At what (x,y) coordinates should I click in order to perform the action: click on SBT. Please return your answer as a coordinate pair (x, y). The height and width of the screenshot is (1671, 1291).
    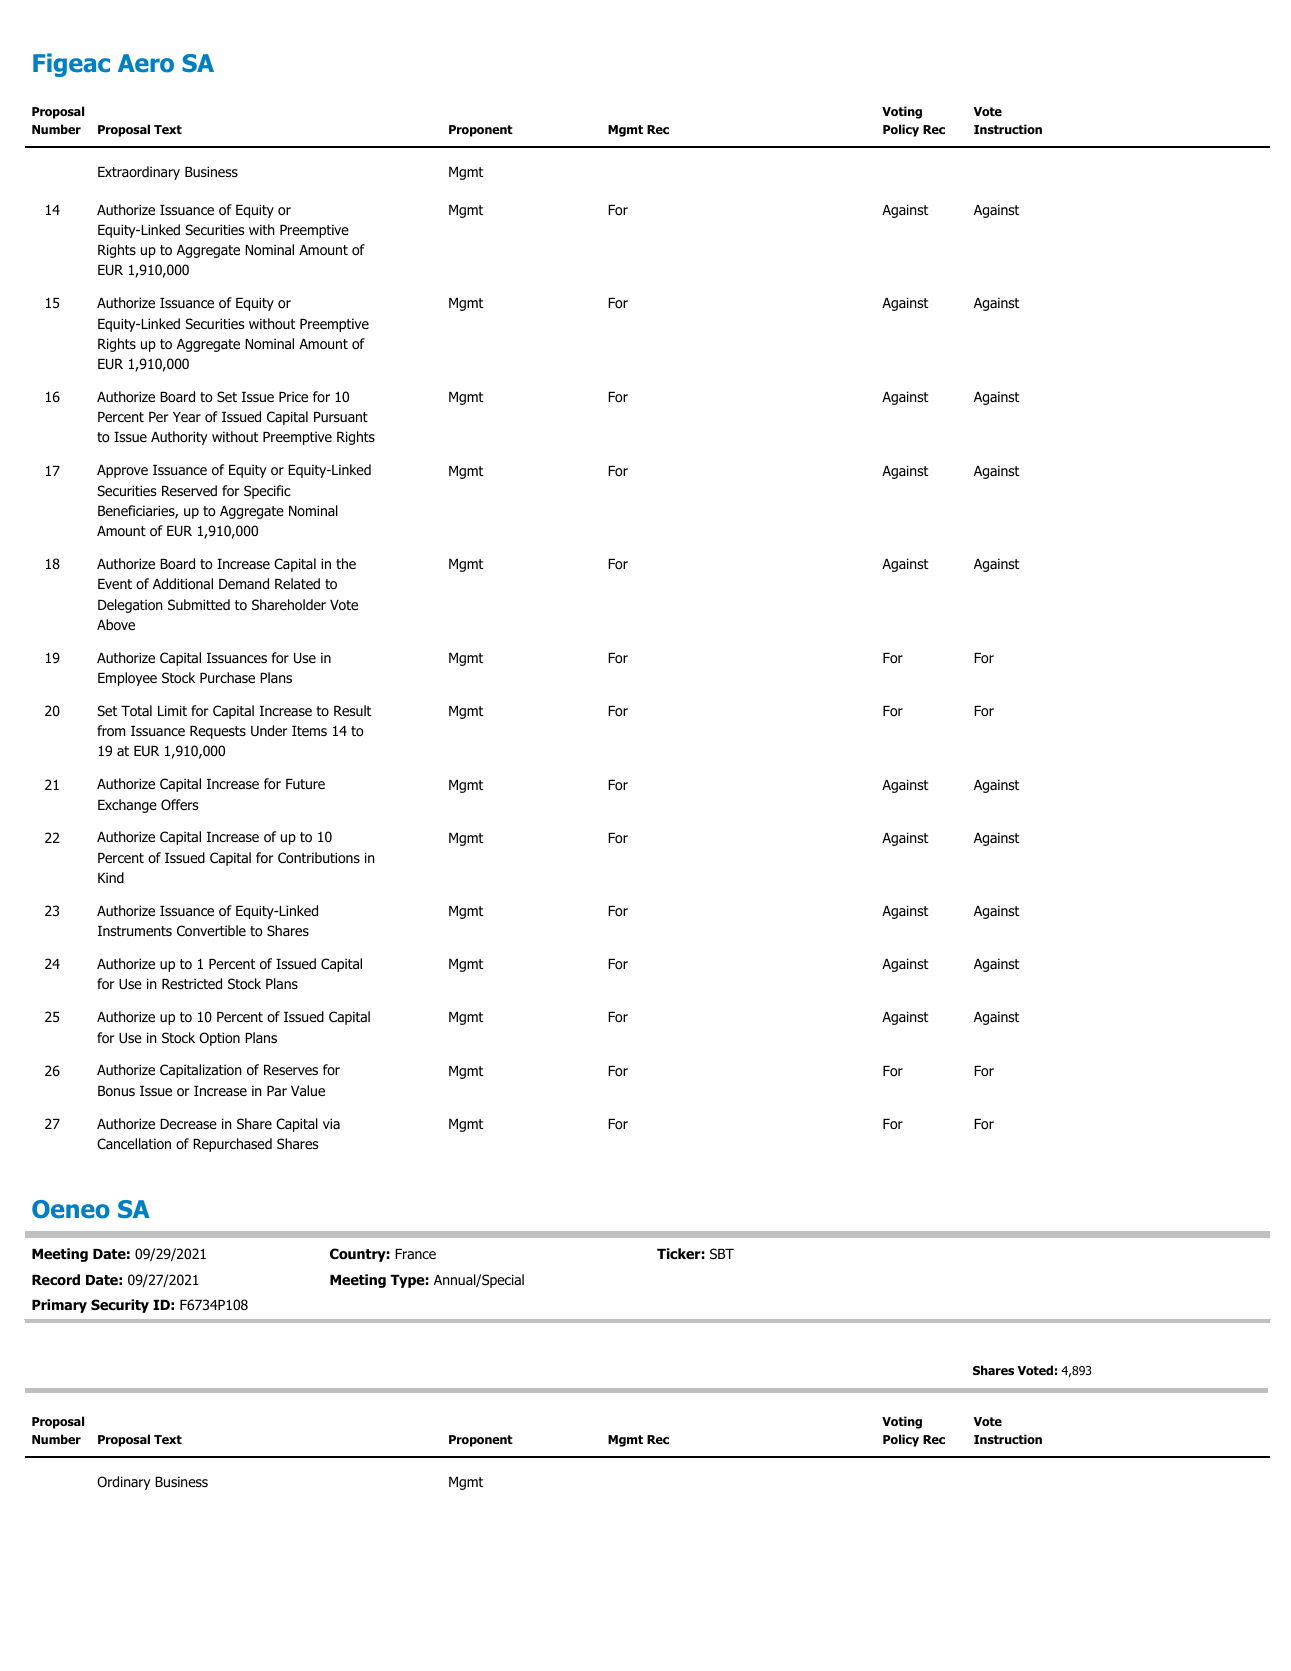
    Looking at the image, I should click on (722, 1253).
